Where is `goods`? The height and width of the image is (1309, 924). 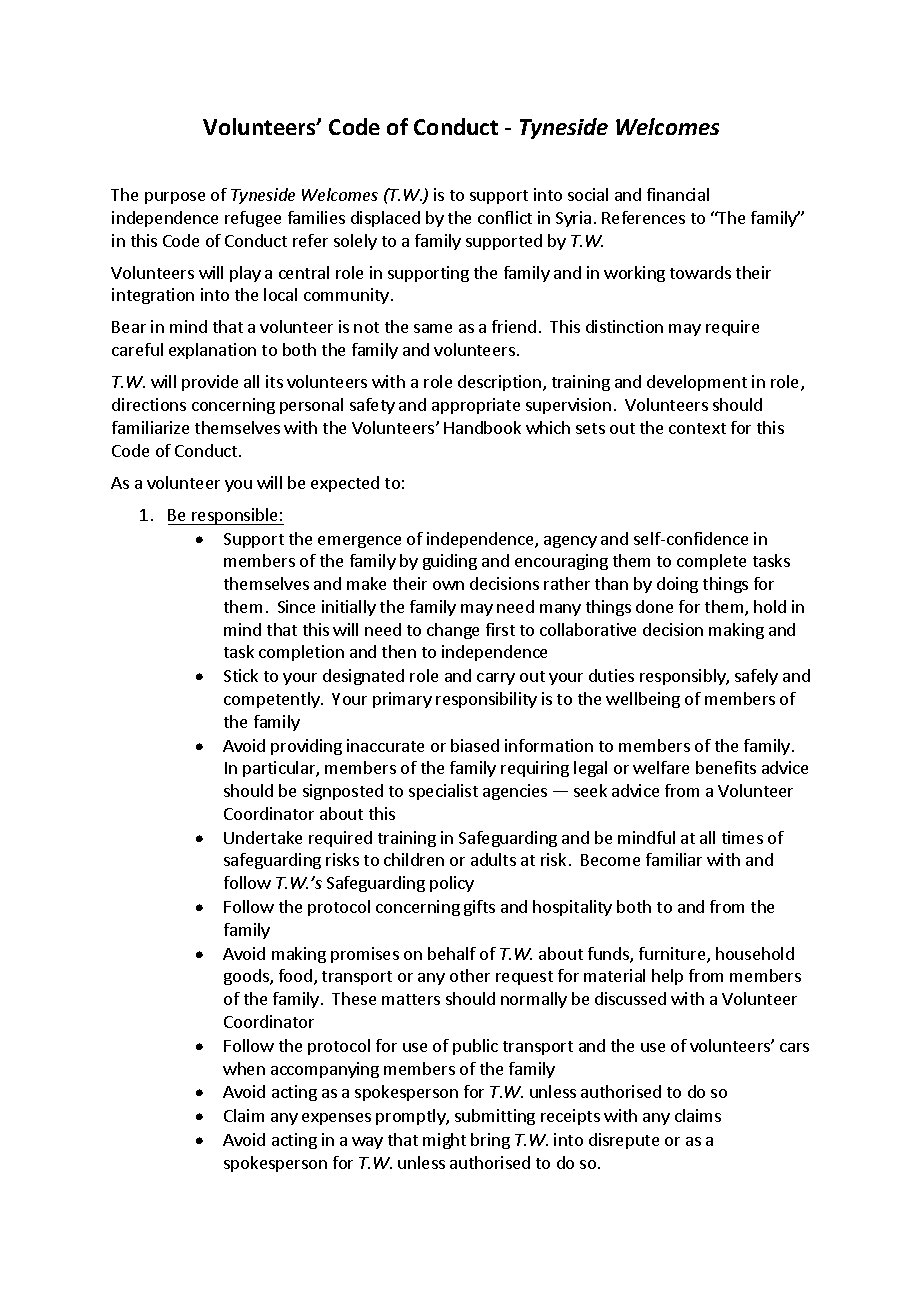
goods is located at coordinates (247, 977).
